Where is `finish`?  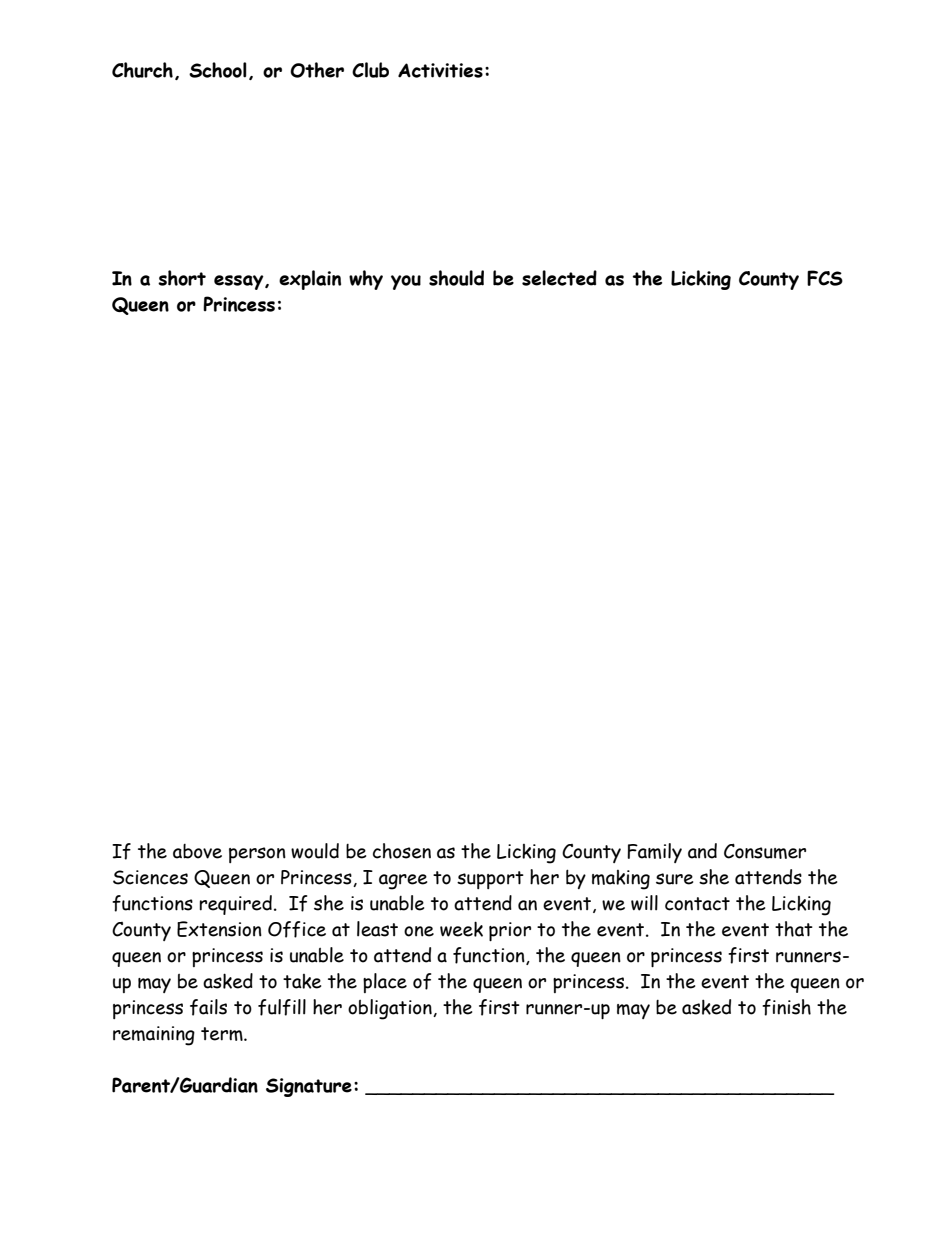
finish is located at coordinates (786, 1007).
